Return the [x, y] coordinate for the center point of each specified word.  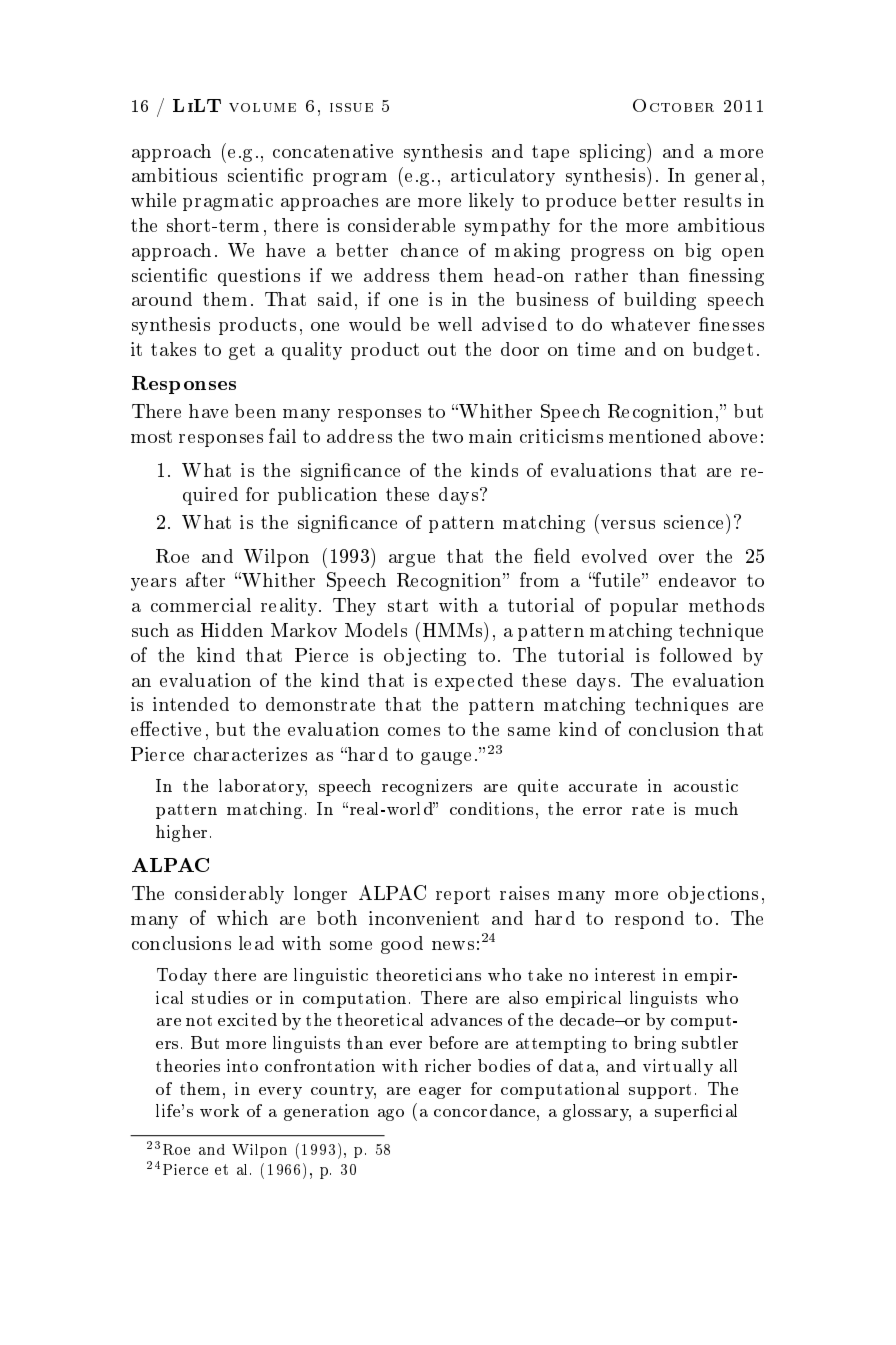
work [219, 1110]
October [673, 105]
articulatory [503, 177]
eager [440, 1093]
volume [262, 107]
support [660, 1091]
